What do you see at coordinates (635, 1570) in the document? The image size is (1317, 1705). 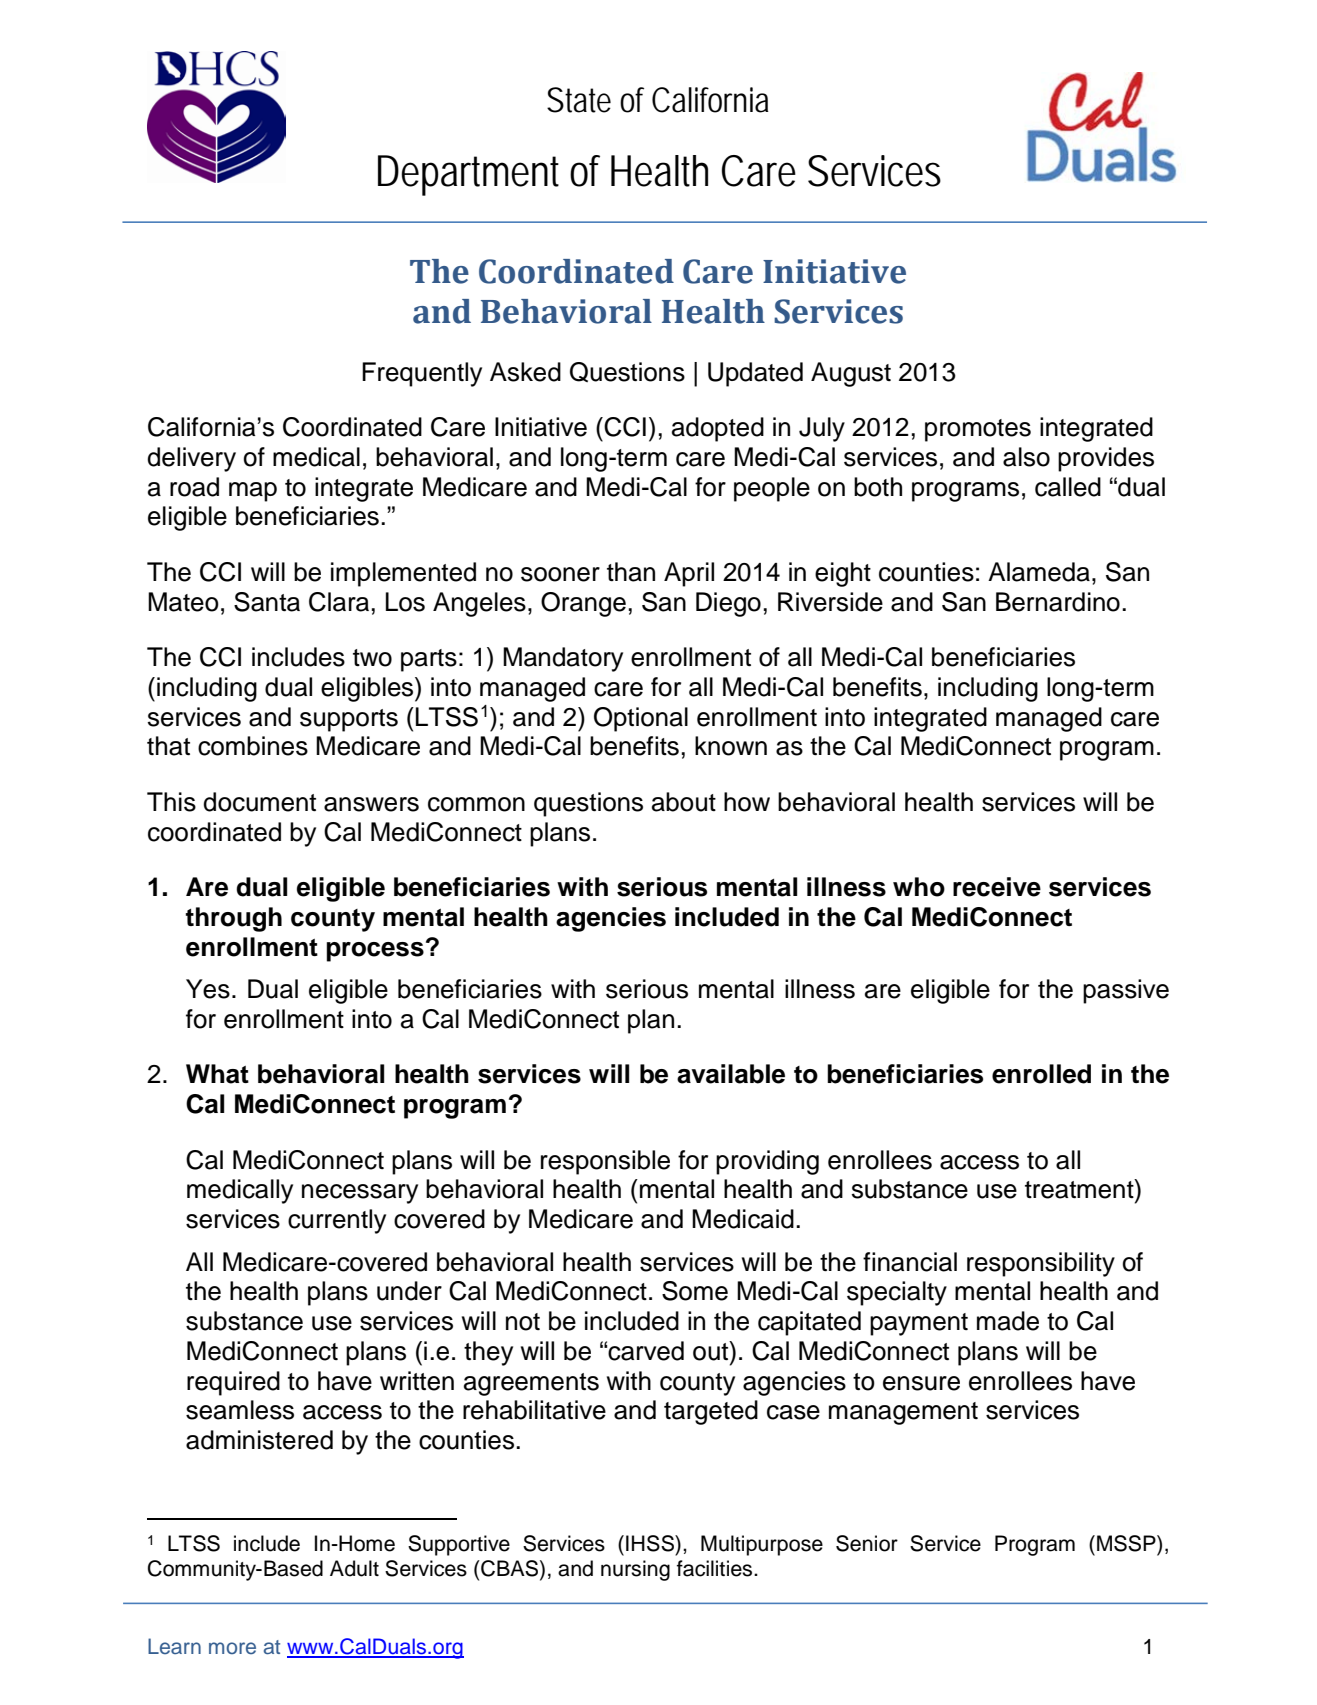 I see `nursing` at bounding box center [635, 1570].
